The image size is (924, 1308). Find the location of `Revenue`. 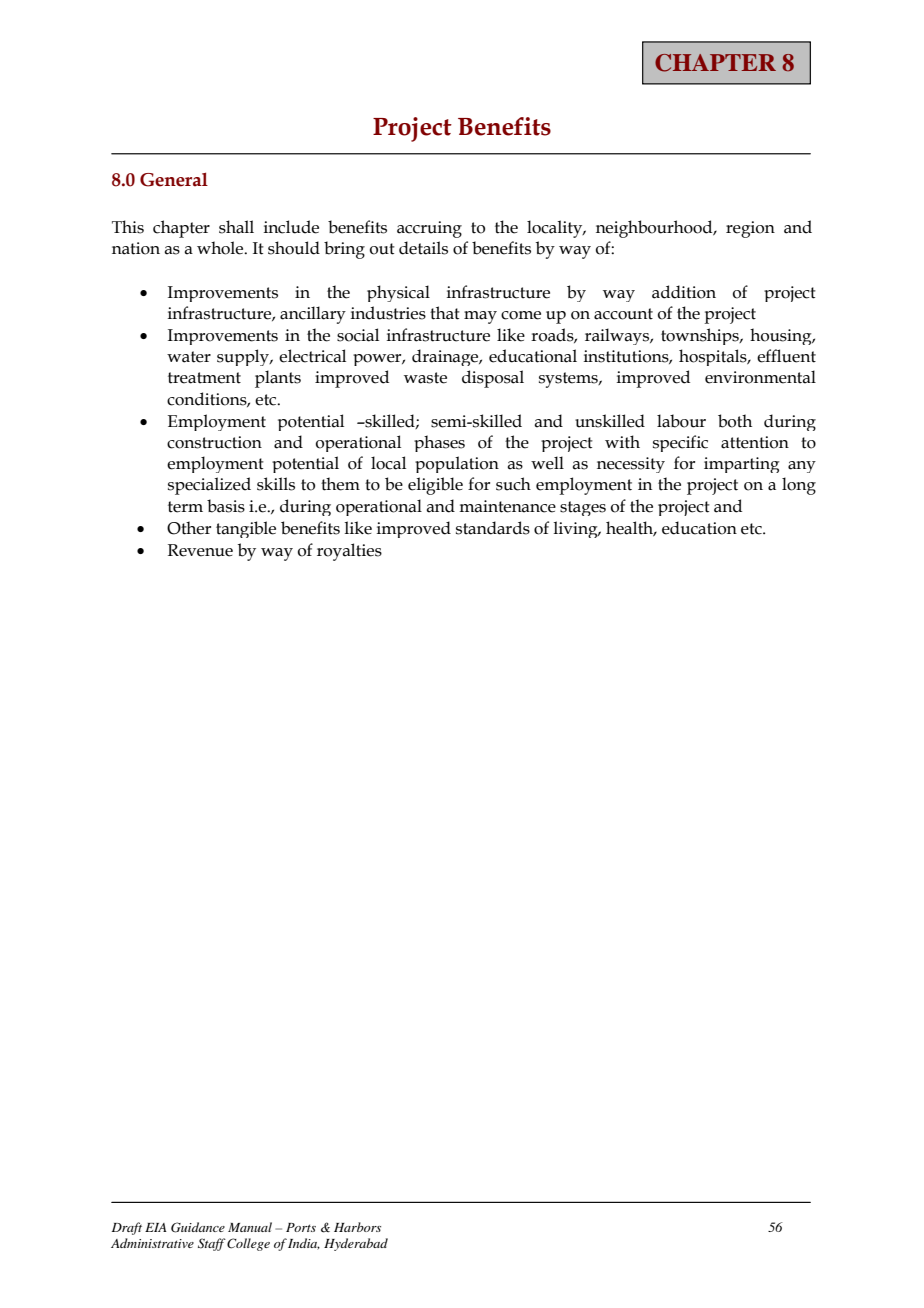

Revenue is located at coordinates (200, 550).
